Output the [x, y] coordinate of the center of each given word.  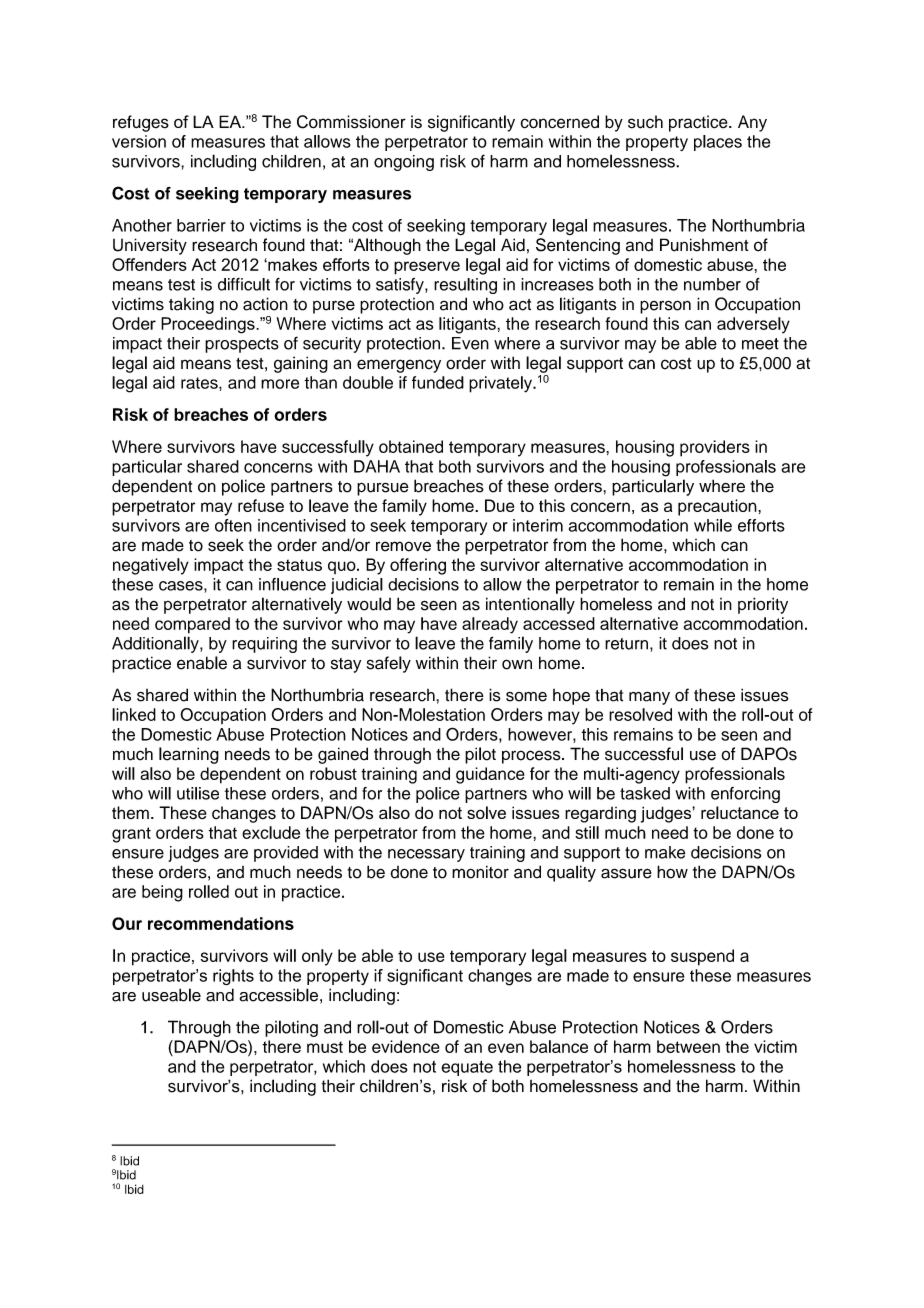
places [718, 143]
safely [389, 664]
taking [191, 305]
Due [499, 505]
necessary [426, 855]
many [649, 698]
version [139, 141]
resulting [465, 286]
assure [626, 873]
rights [233, 977]
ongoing [404, 163]
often [233, 525]
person [665, 307]
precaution [718, 507]
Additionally [156, 644]
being [162, 893]
